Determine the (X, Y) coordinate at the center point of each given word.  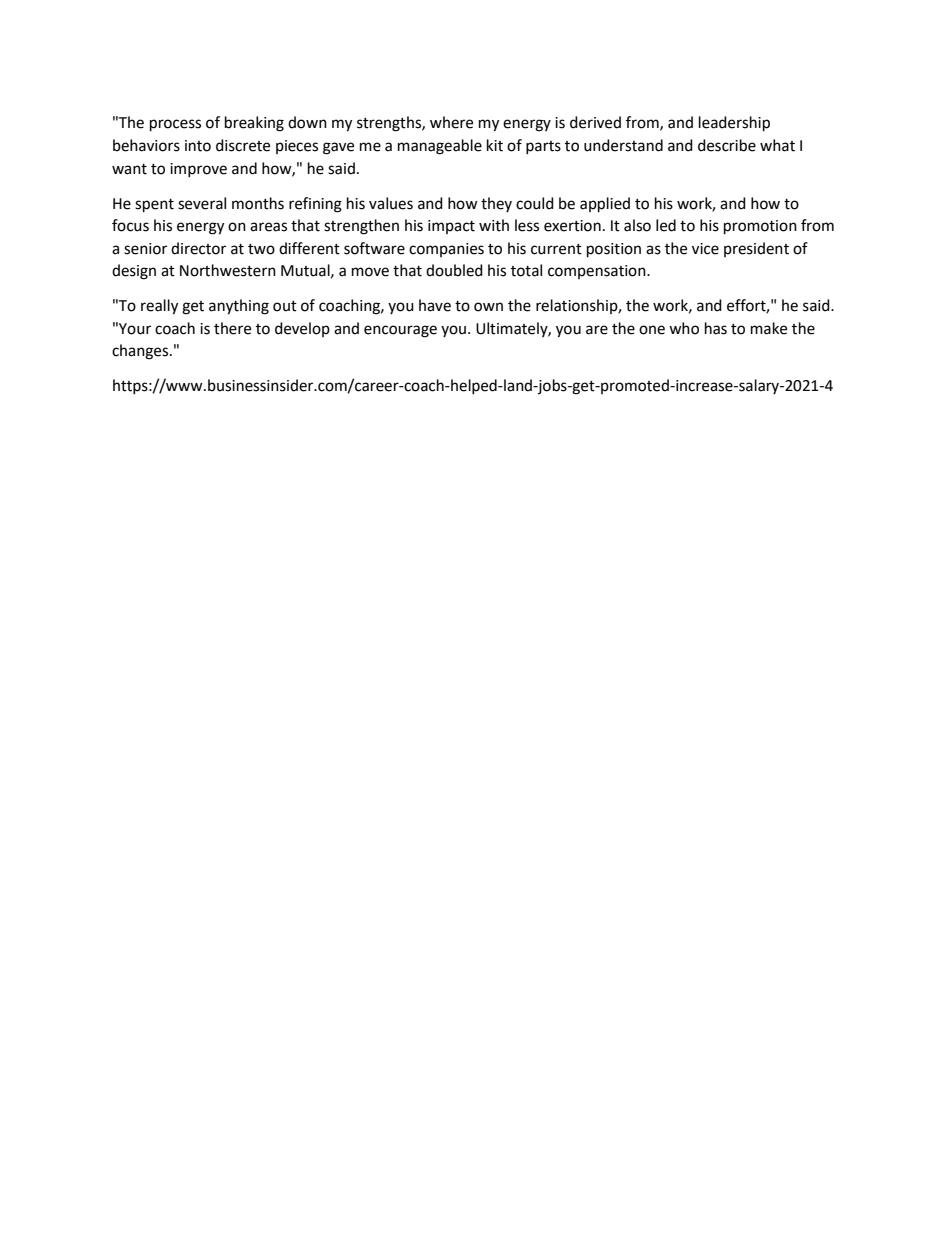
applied (605, 205)
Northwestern (228, 270)
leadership (734, 124)
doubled (454, 270)
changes (141, 352)
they (496, 204)
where (451, 122)
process (175, 125)
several (202, 203)
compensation (598, 272)
